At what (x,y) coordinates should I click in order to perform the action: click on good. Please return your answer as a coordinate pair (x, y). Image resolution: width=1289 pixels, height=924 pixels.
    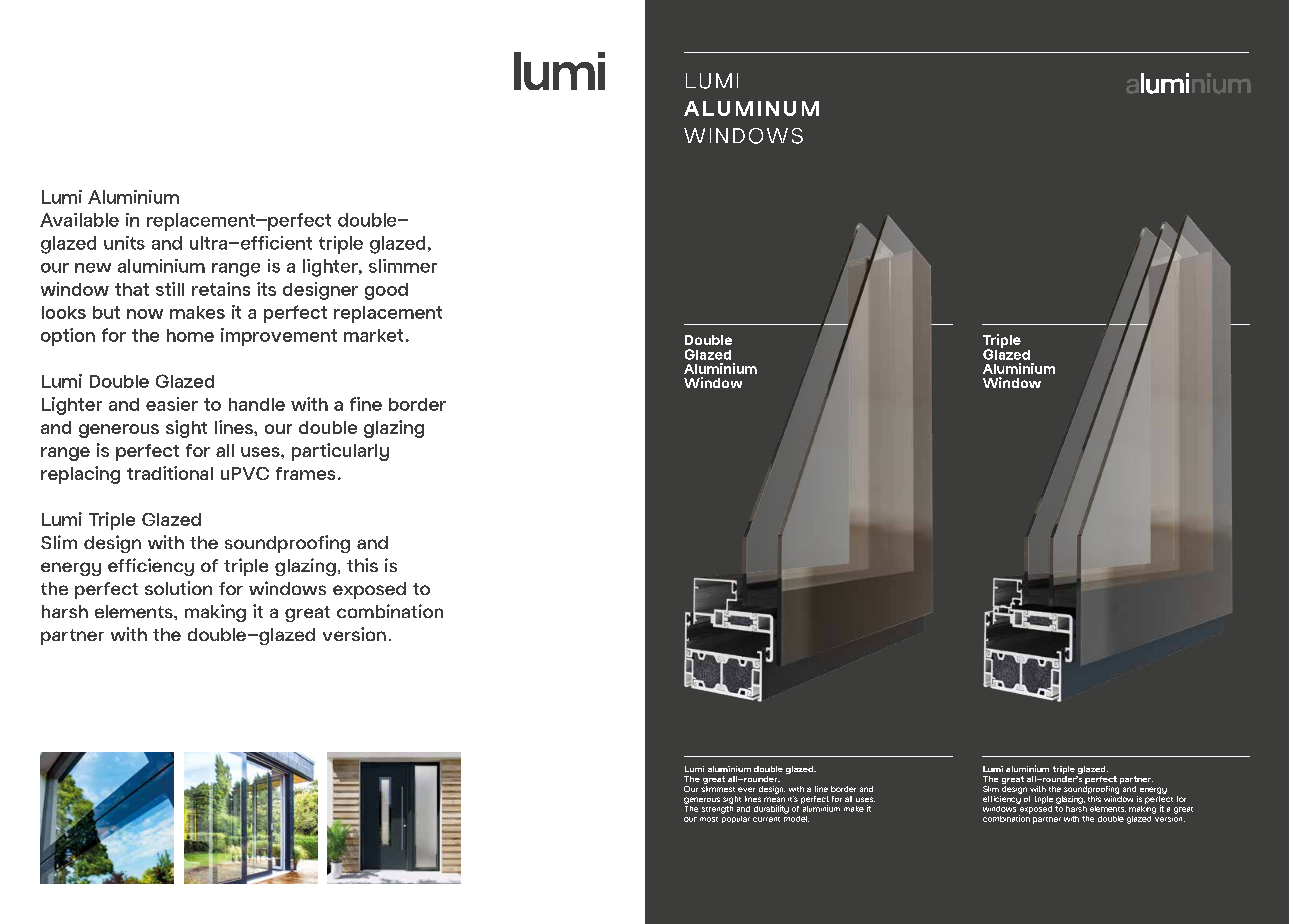
    Looking at the image, I should click on (386, 291).
